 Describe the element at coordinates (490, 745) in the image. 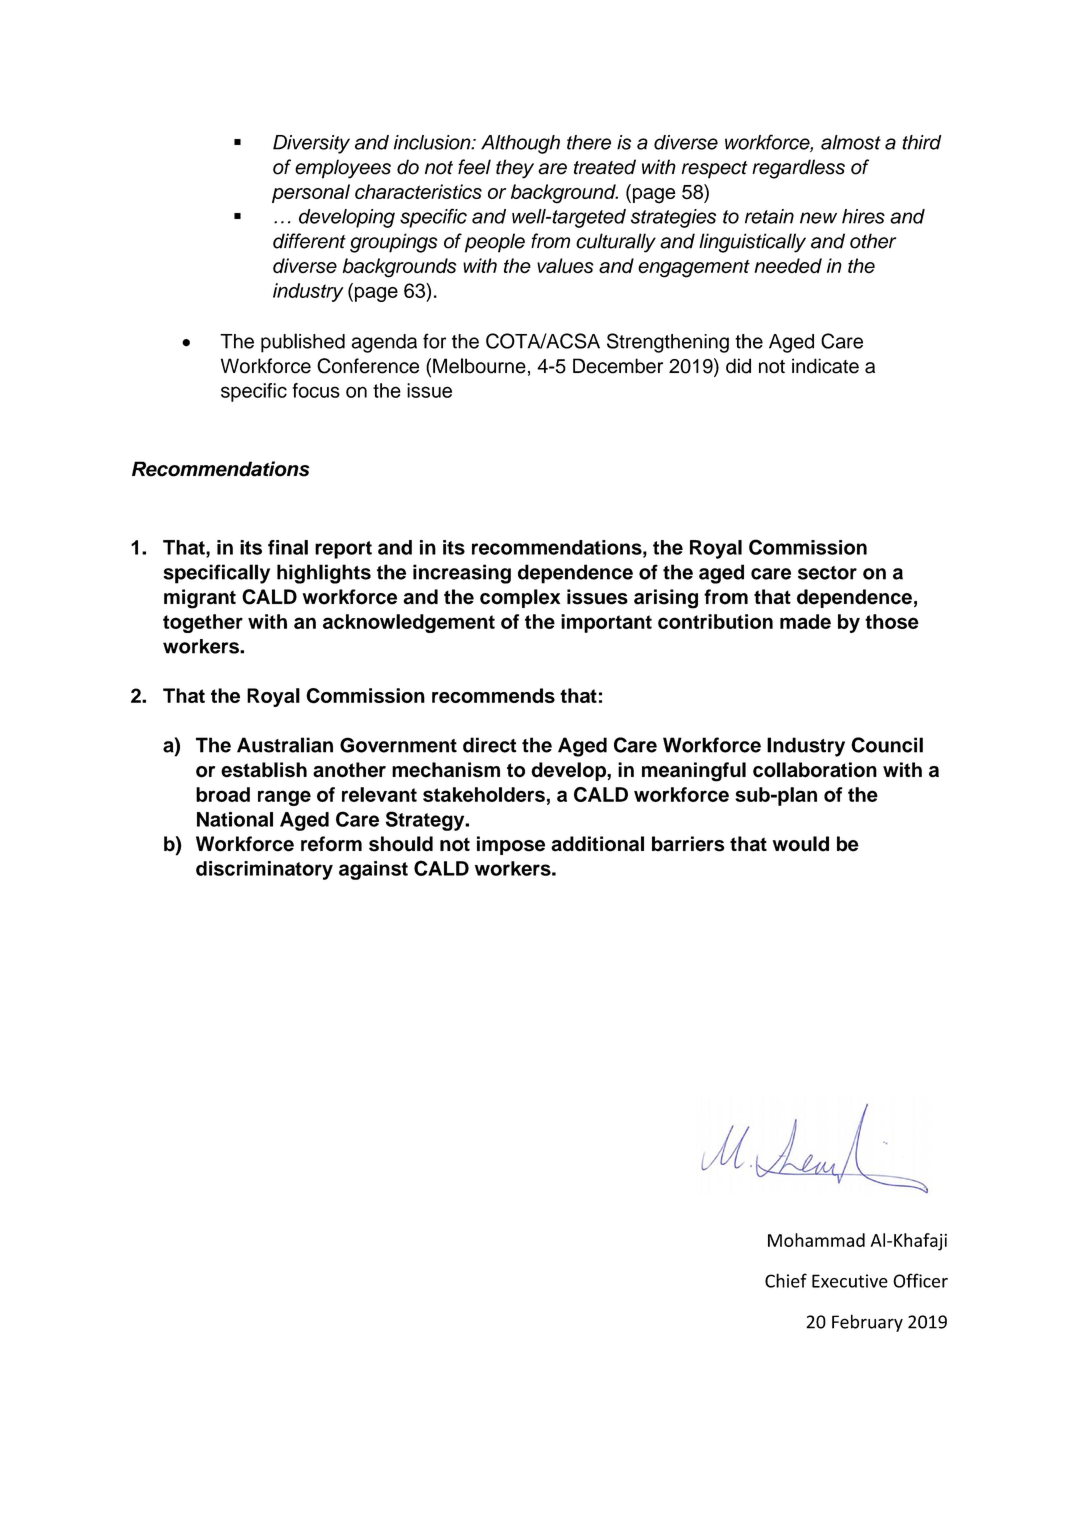

I see `direct` at that location.
